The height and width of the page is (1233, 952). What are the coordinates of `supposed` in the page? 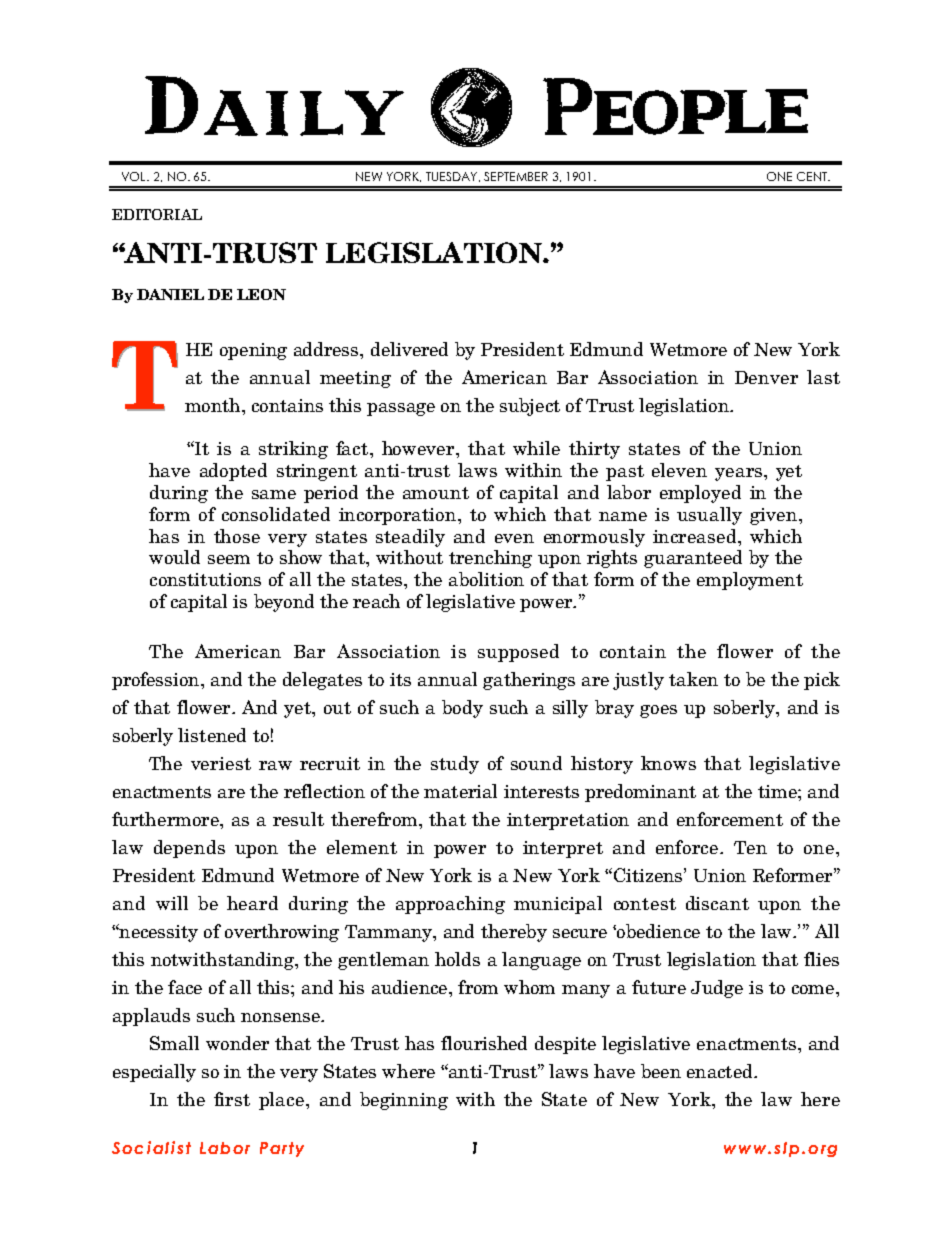 It's located at (518, 653).
